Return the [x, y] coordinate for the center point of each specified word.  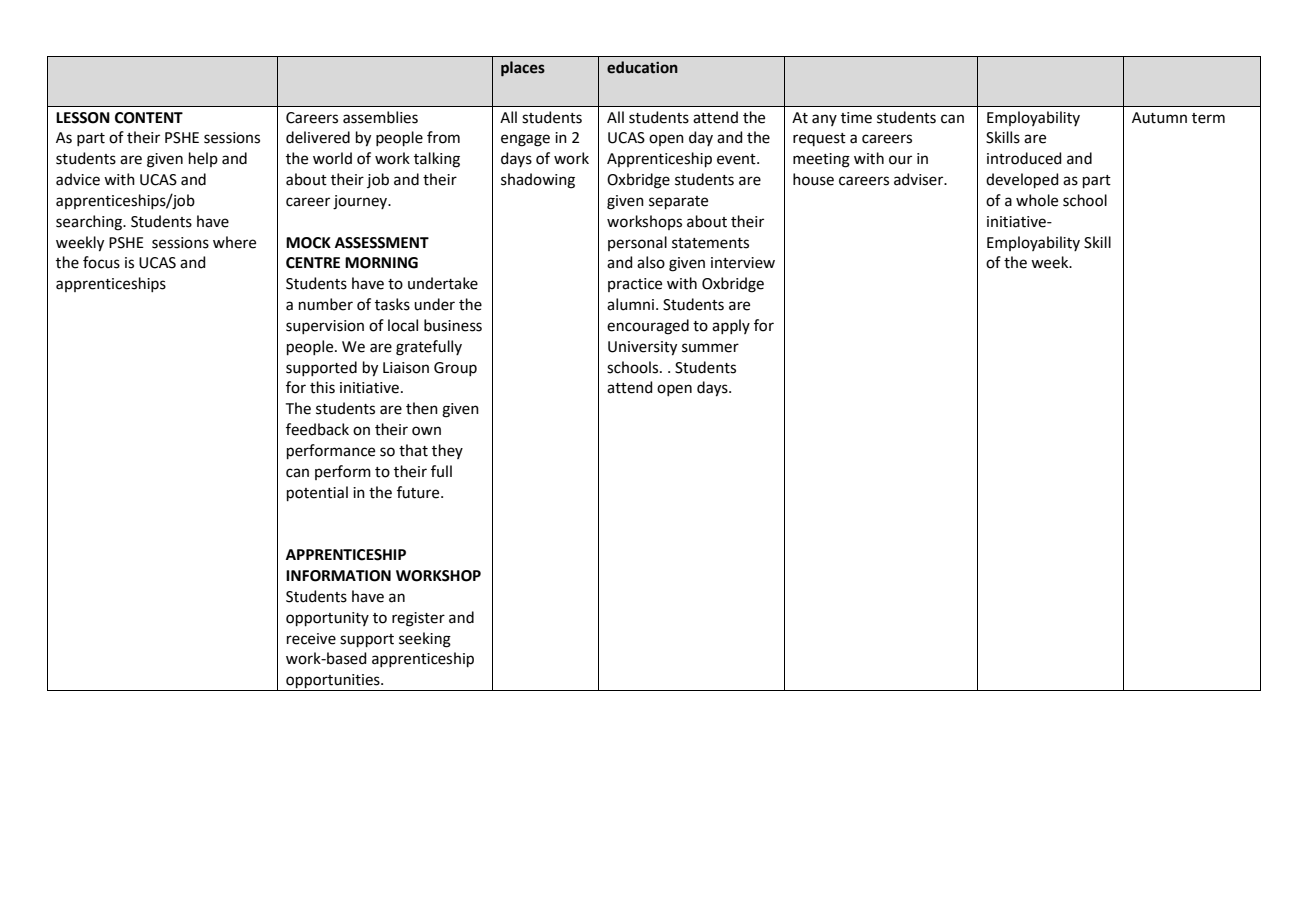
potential [317, 493]
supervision [325, 327]
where [234, 242]
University [642, 348]
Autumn [1159, 118]
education [642, 67]
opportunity [327, 619]
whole [1037, 200]
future [419, 492]
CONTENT [149, 118]
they [447, 451]
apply [731, 326]
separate [678, 202]
